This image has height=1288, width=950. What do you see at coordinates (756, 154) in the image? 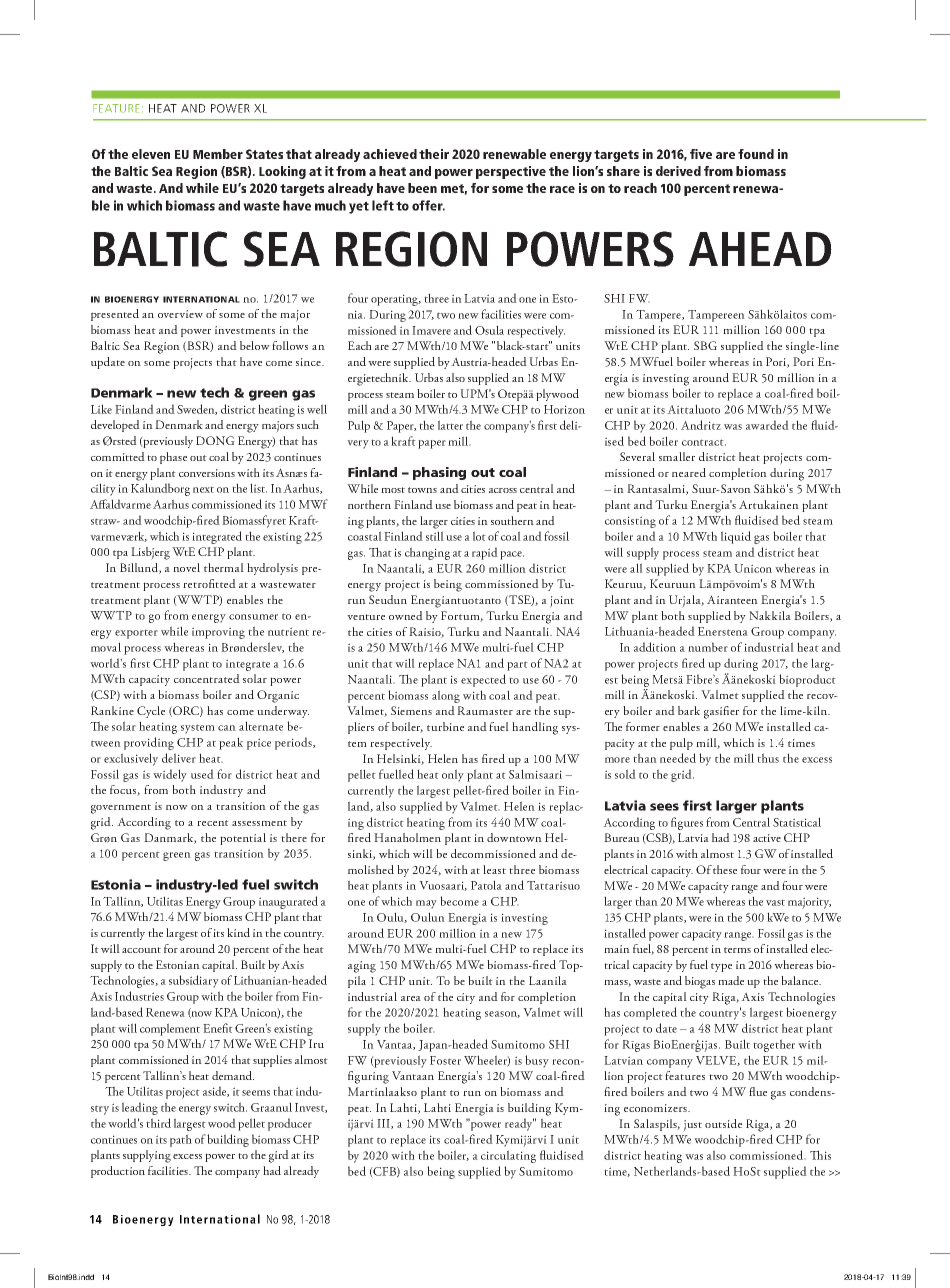
I see `found` at bounding box center [756, 154].
